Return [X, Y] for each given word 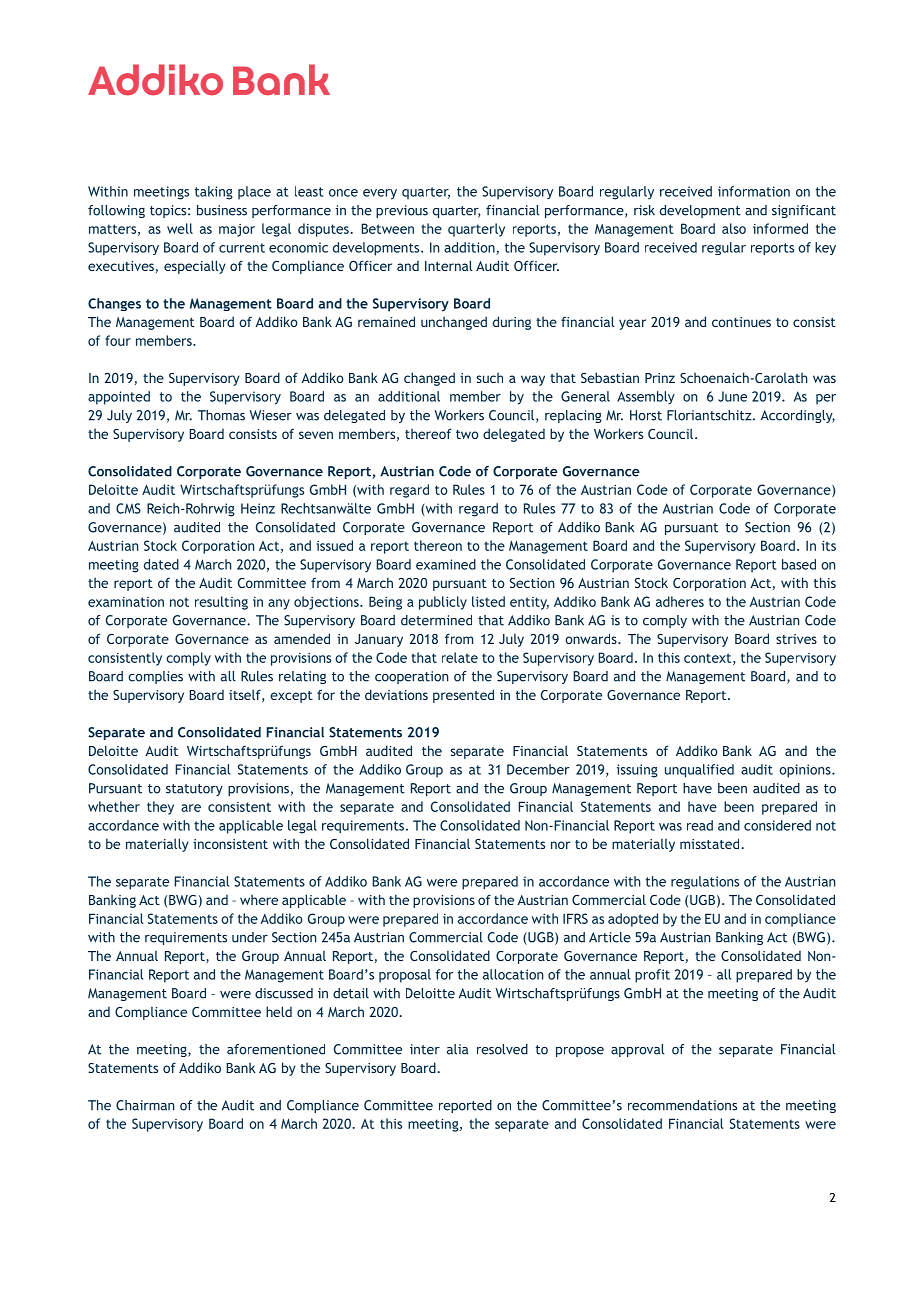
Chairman [145, 1105]
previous [402, 211]
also [734, 228]
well [180, 228]
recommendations [682, 1105]
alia [457, 1049]
